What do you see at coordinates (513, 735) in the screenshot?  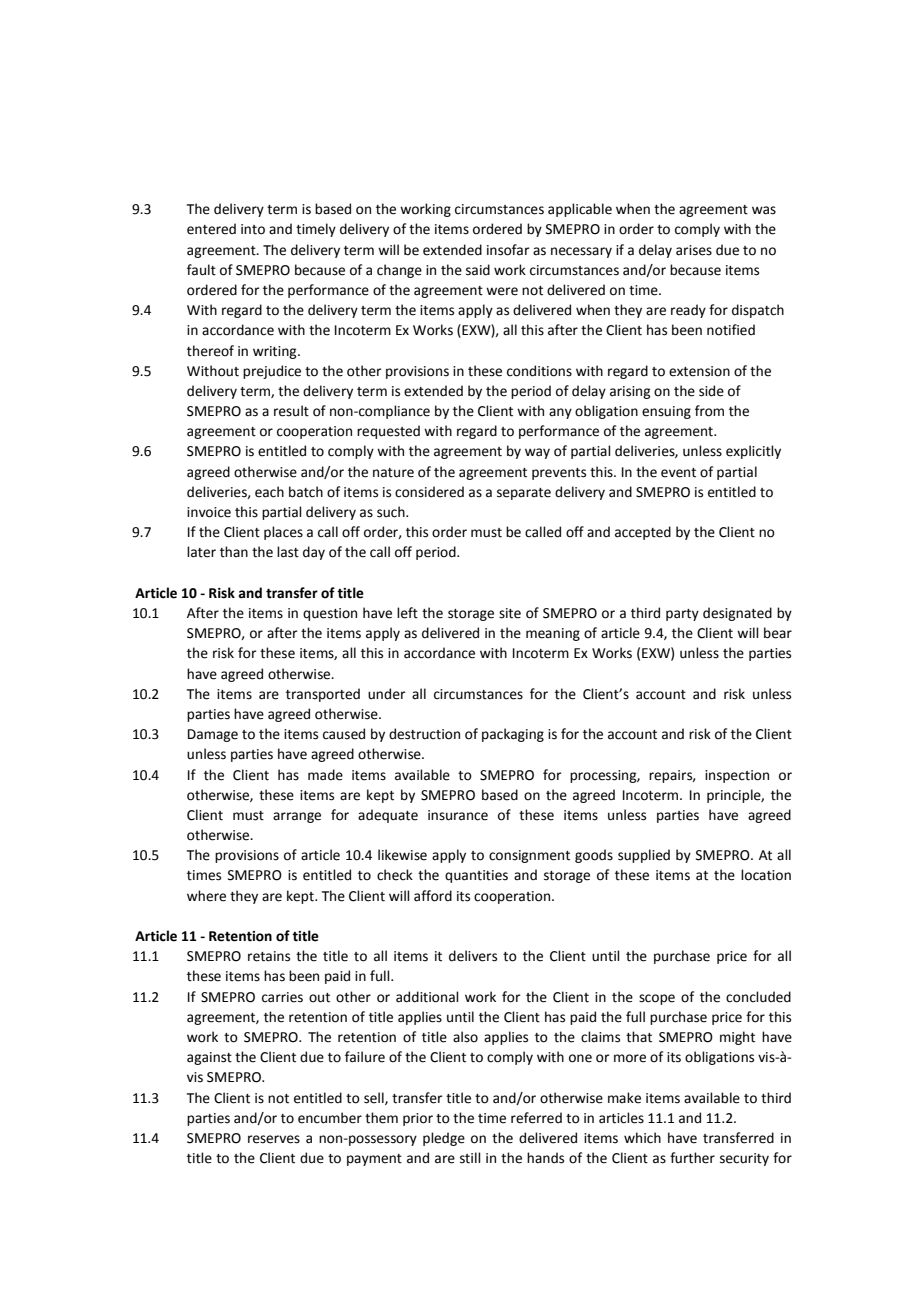 I see `packaging` at bounding box center [513, 735].
